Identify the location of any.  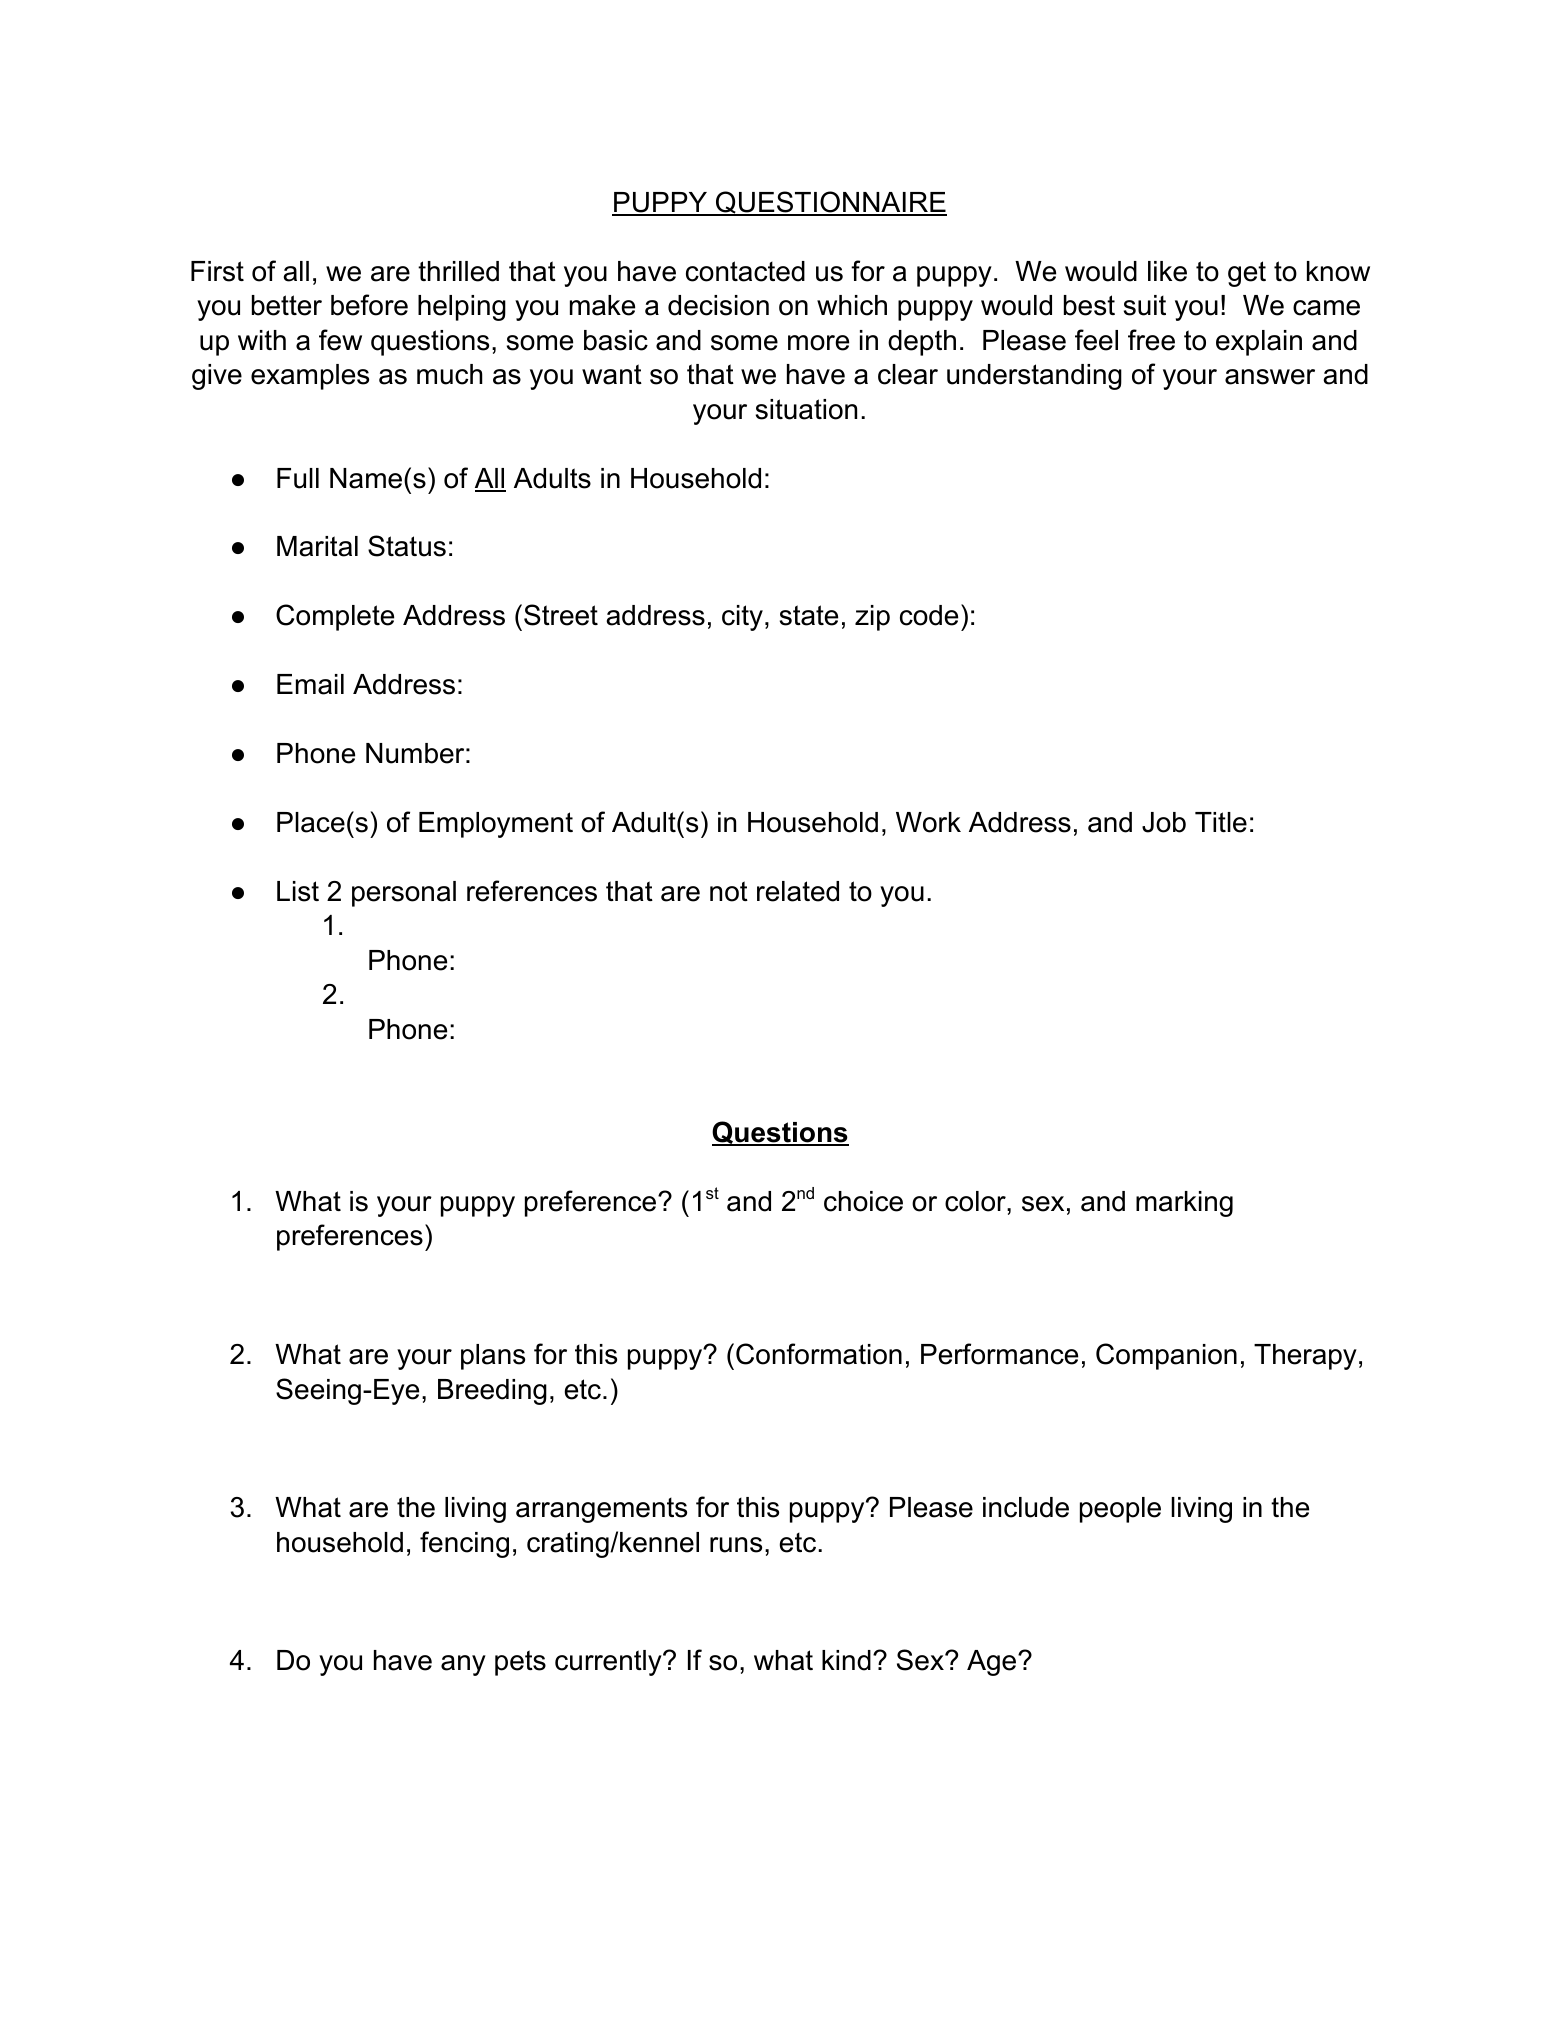
(463, 1665).
